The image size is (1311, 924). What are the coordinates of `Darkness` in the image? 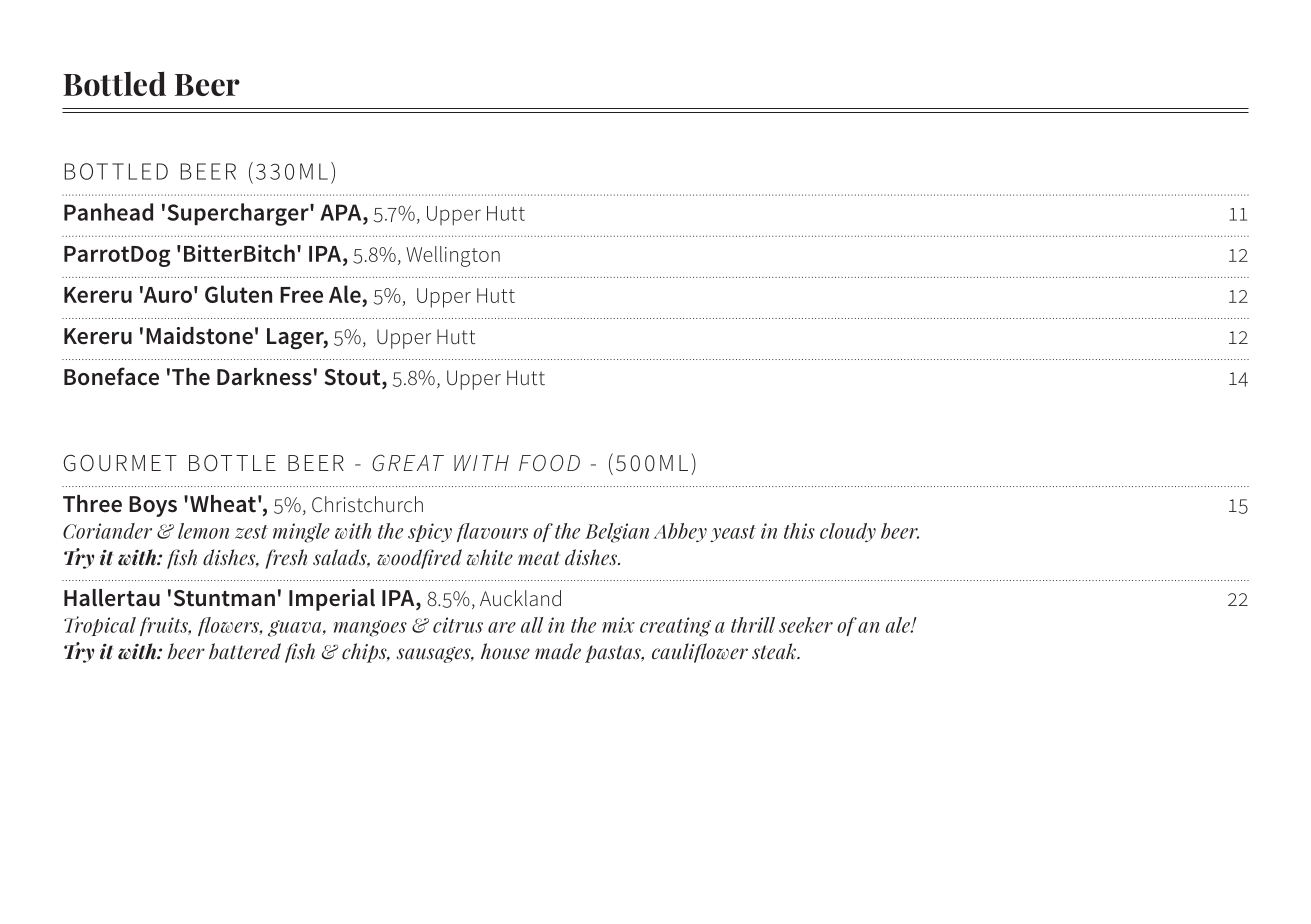 It's located at (264, 377).
